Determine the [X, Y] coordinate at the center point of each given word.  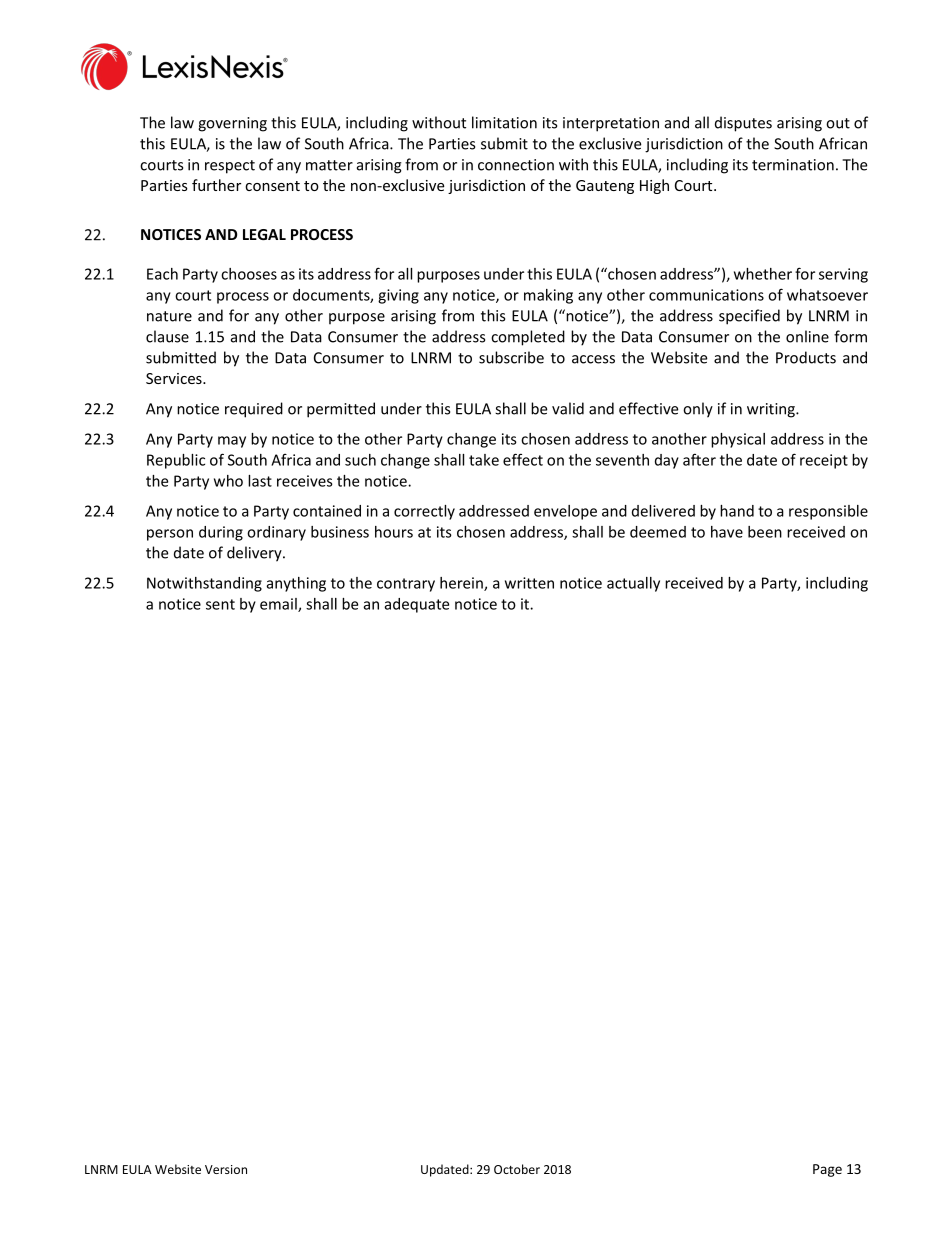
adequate [417, 605]
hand [737, 511]
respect [230, 167]
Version [226, 1169]
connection [516, 165]
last [260, 481]
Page [827, 1170]
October [517, 1169]
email [279, 605]
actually [633, 584]
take [484, 460]
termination [793, 165]
